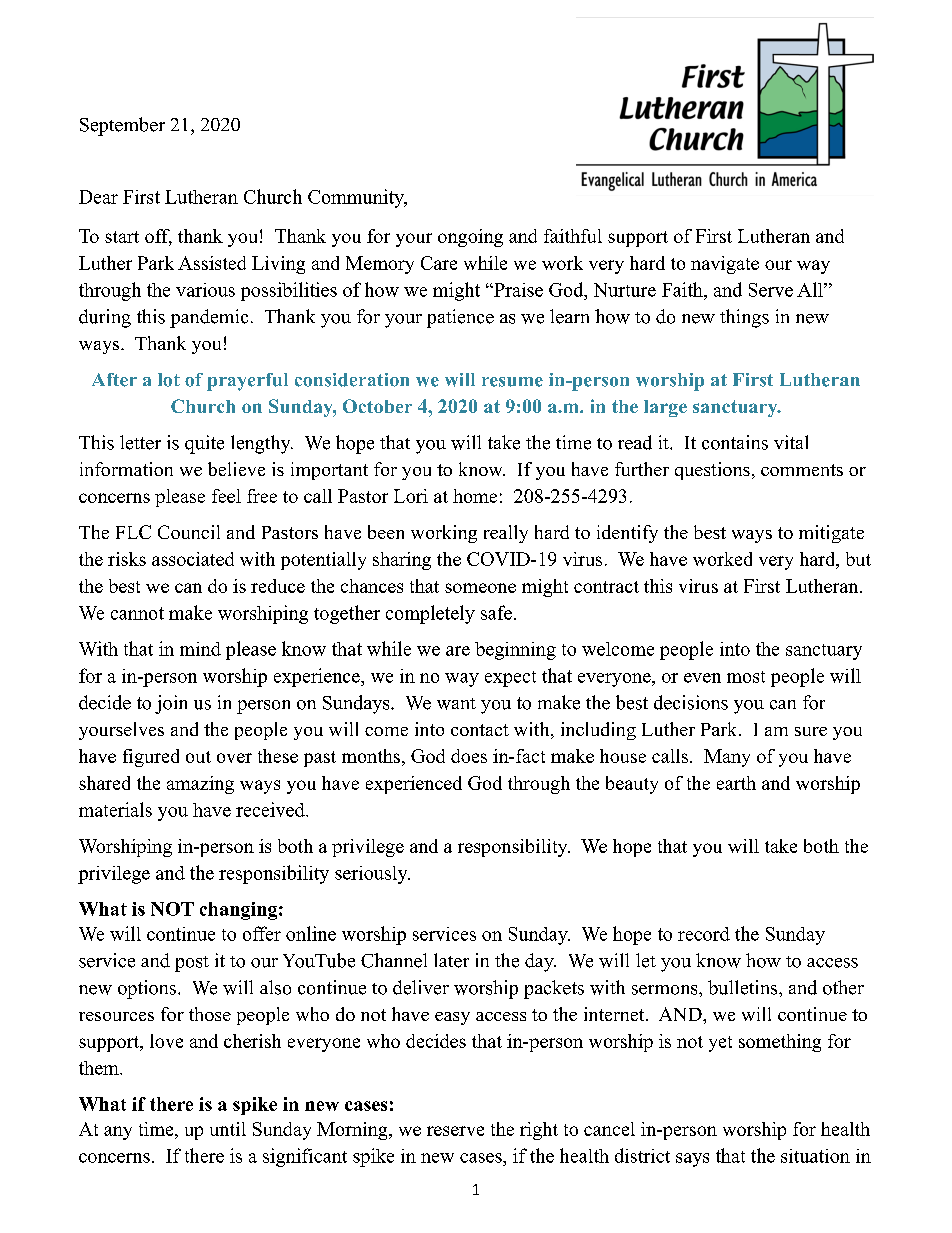  I want to click on ongoing, so click(470, 238).
